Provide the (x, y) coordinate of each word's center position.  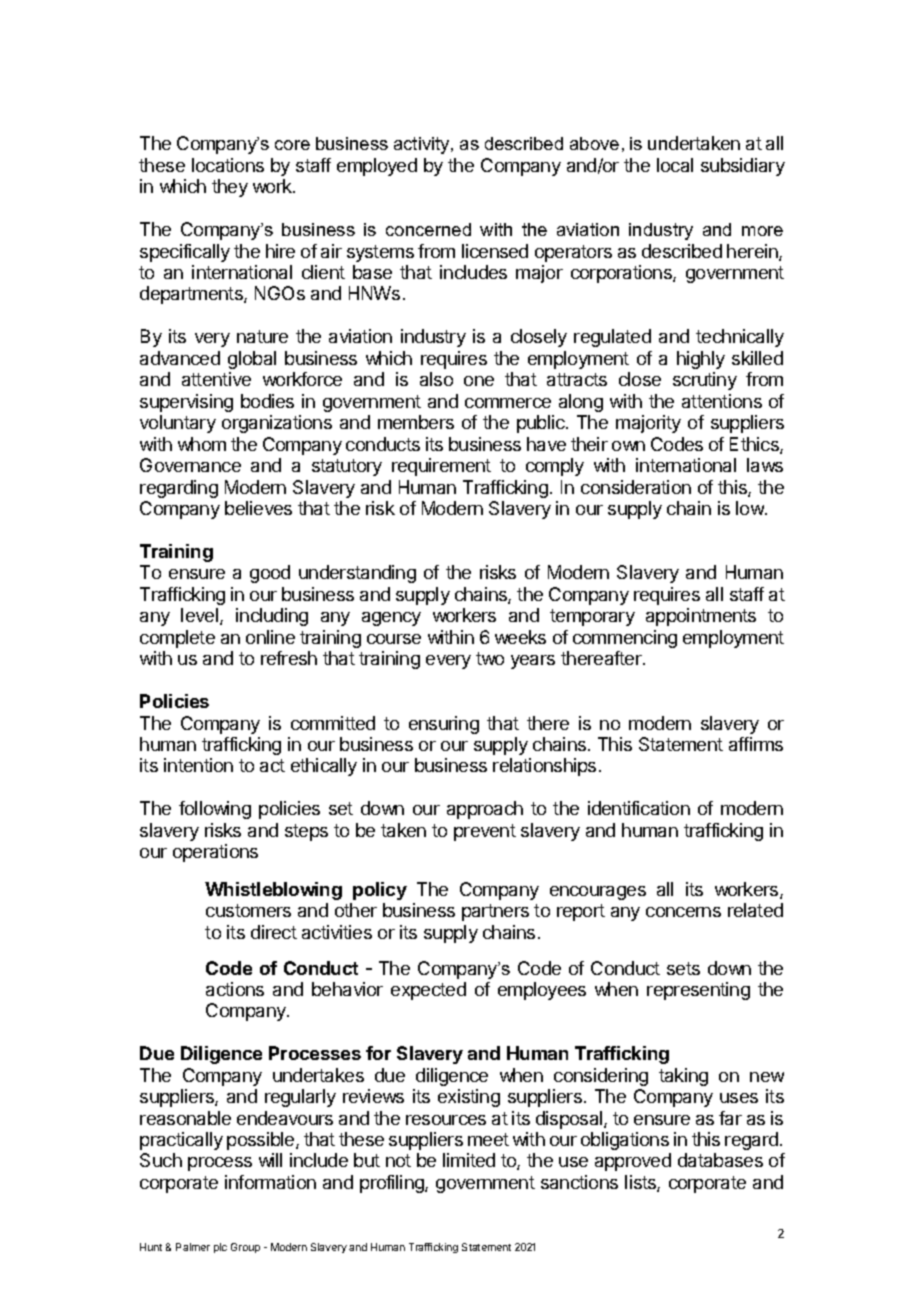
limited (469, 1160)
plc (220, 1248)
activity (423, 145)
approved (633, 1162)
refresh (289, 658)
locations (228, 165)
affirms (756, 744)
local (675, 165)
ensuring (444, 725)
